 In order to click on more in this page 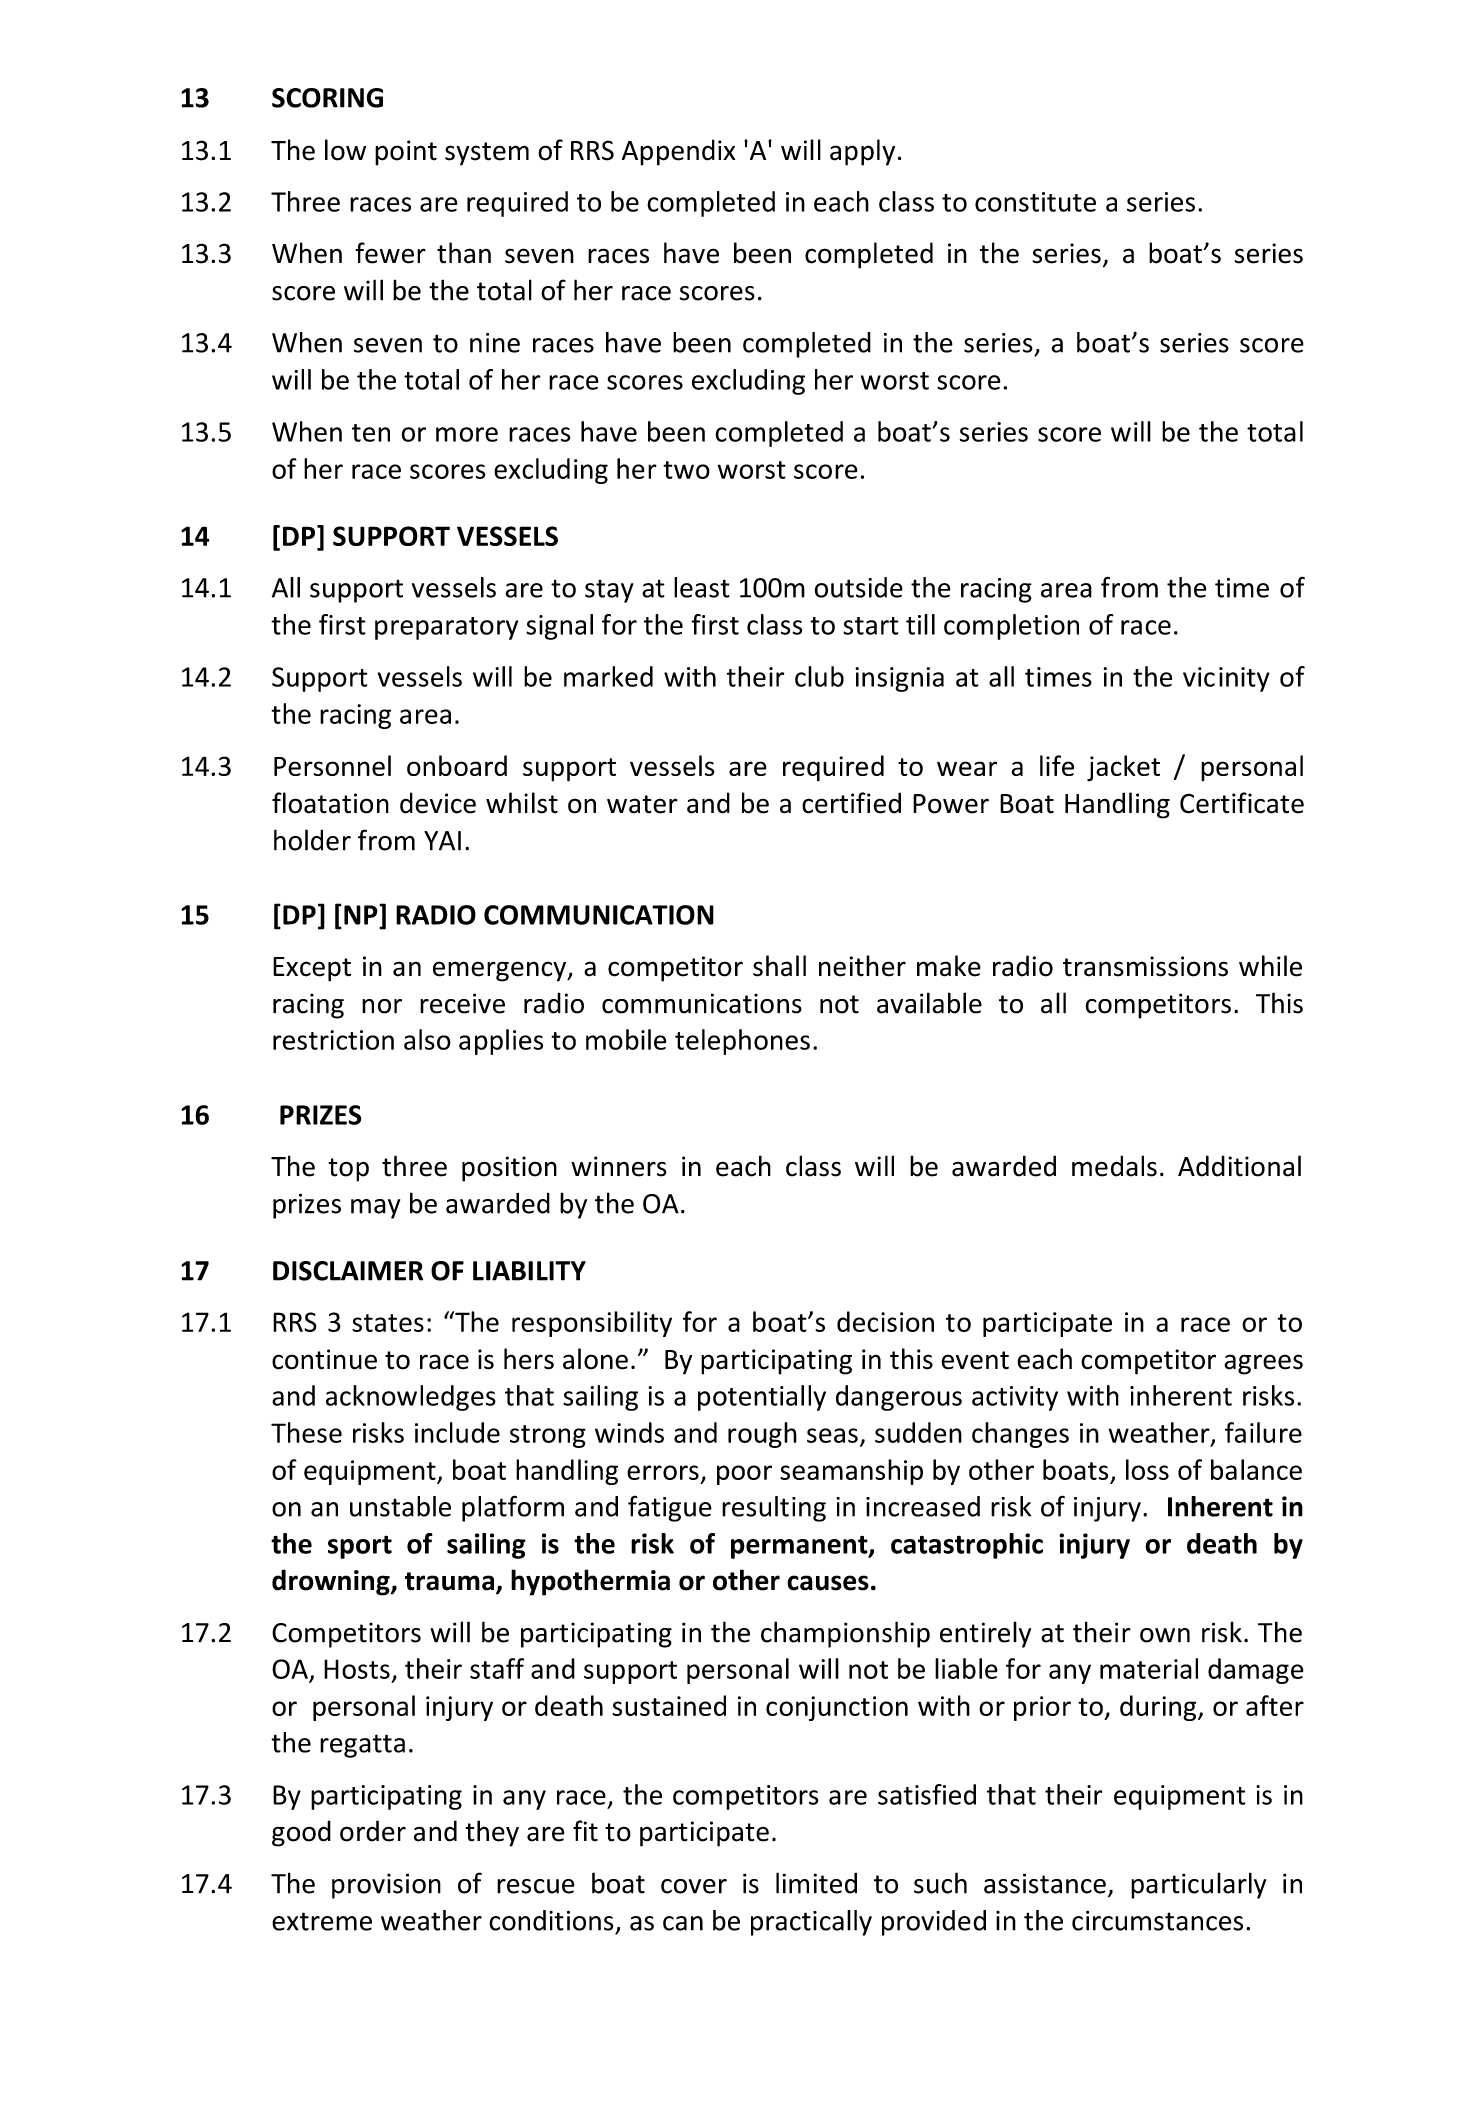, I will do `click(467, 434)`.
